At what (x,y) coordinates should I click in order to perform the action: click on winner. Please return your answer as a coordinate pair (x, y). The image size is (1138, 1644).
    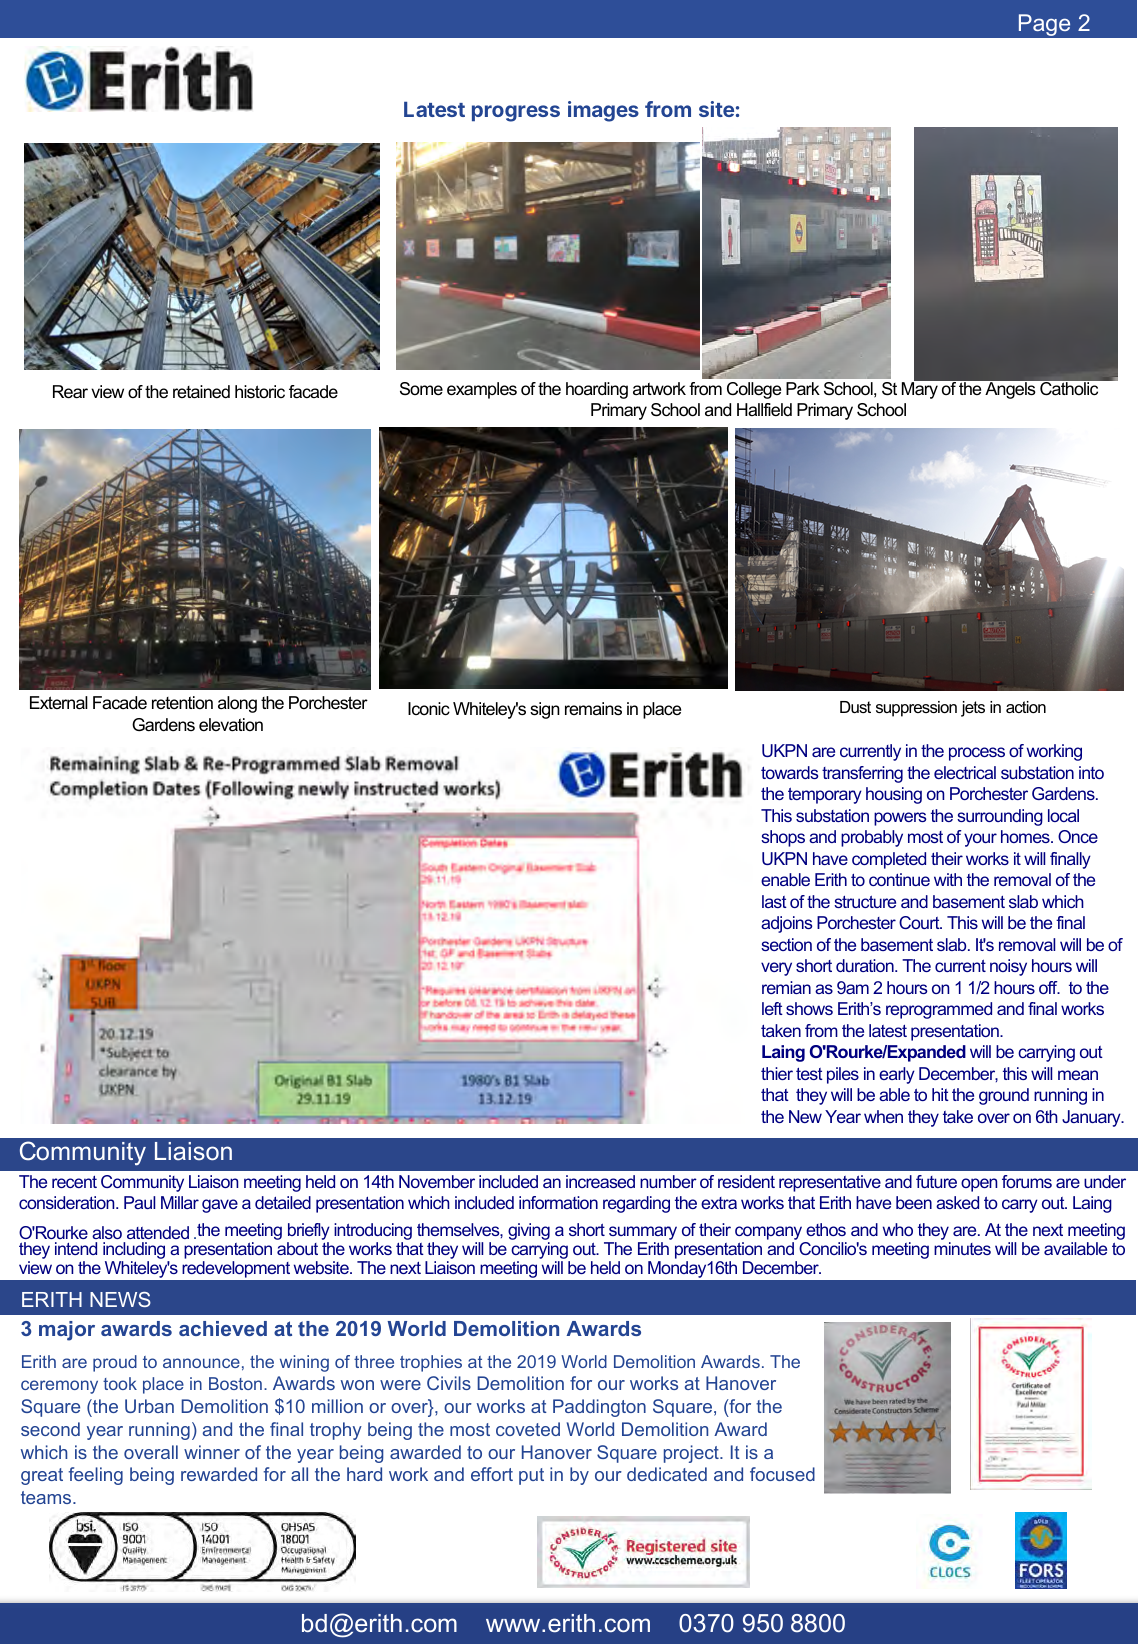
    Looking at the image, I should click on (212, 1452).
